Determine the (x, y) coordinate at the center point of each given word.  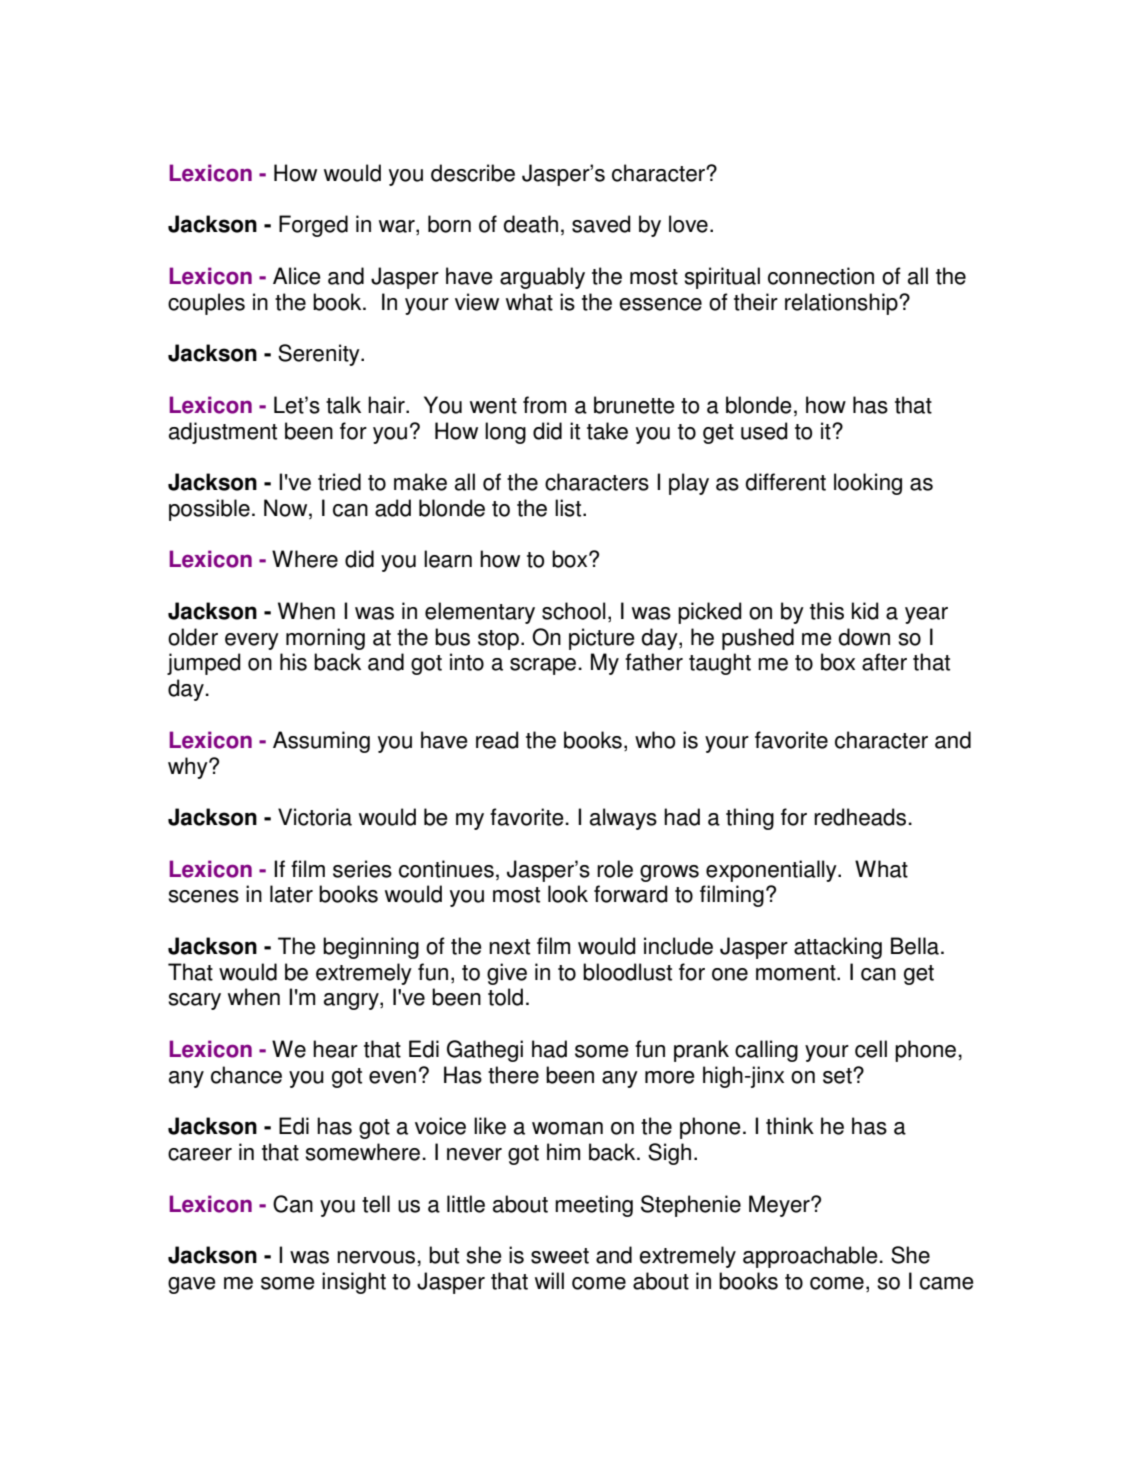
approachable (810, 1257)
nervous (376, 1257)
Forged (313, 226)
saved (601, 224)
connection (821, 276)
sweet (560, 1256)
